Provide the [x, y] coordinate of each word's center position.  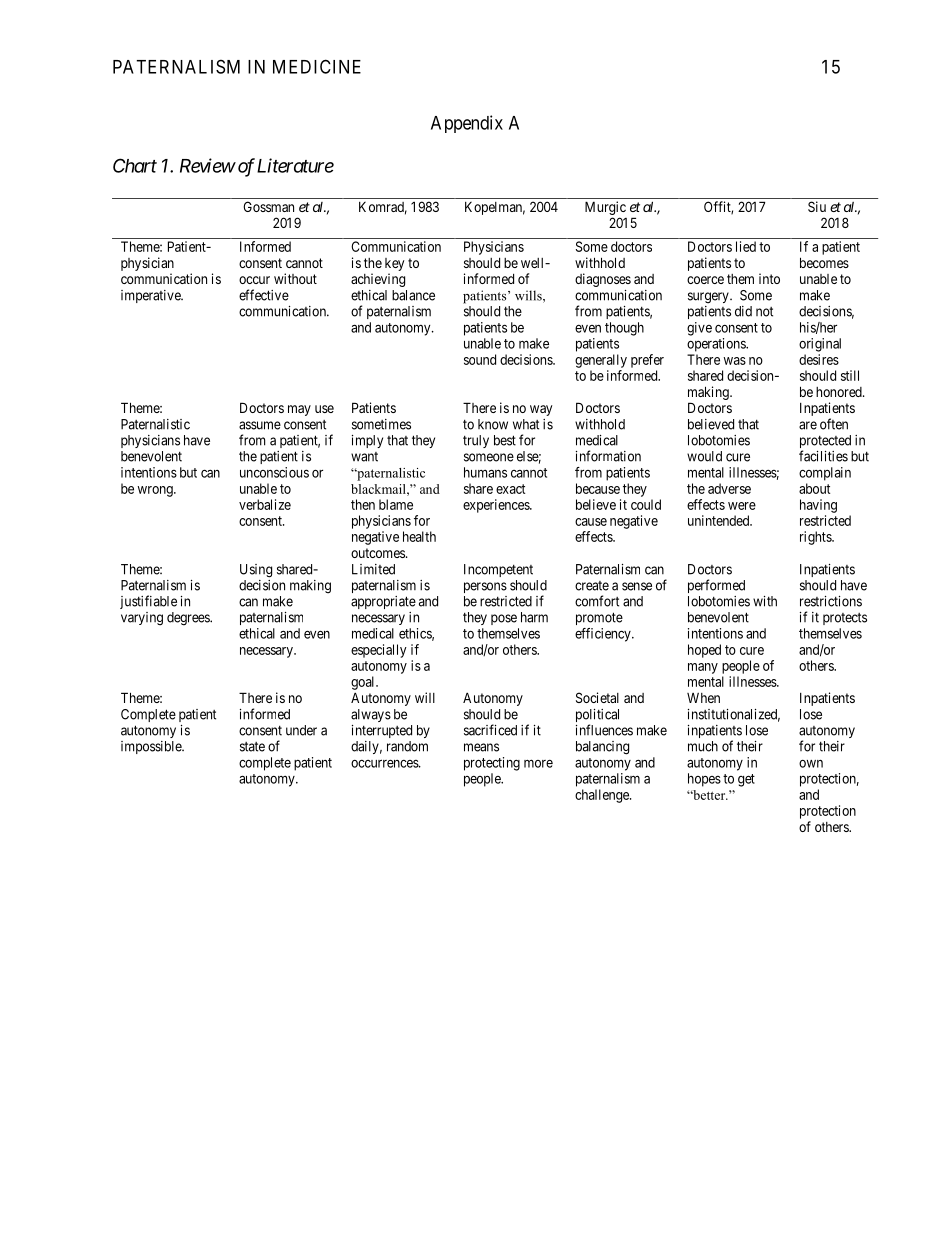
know [493, 424]
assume [260, 425]
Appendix [467, 124]
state [252, 747]
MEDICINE [317, 66]
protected [825, 443]
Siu [817, 206]
